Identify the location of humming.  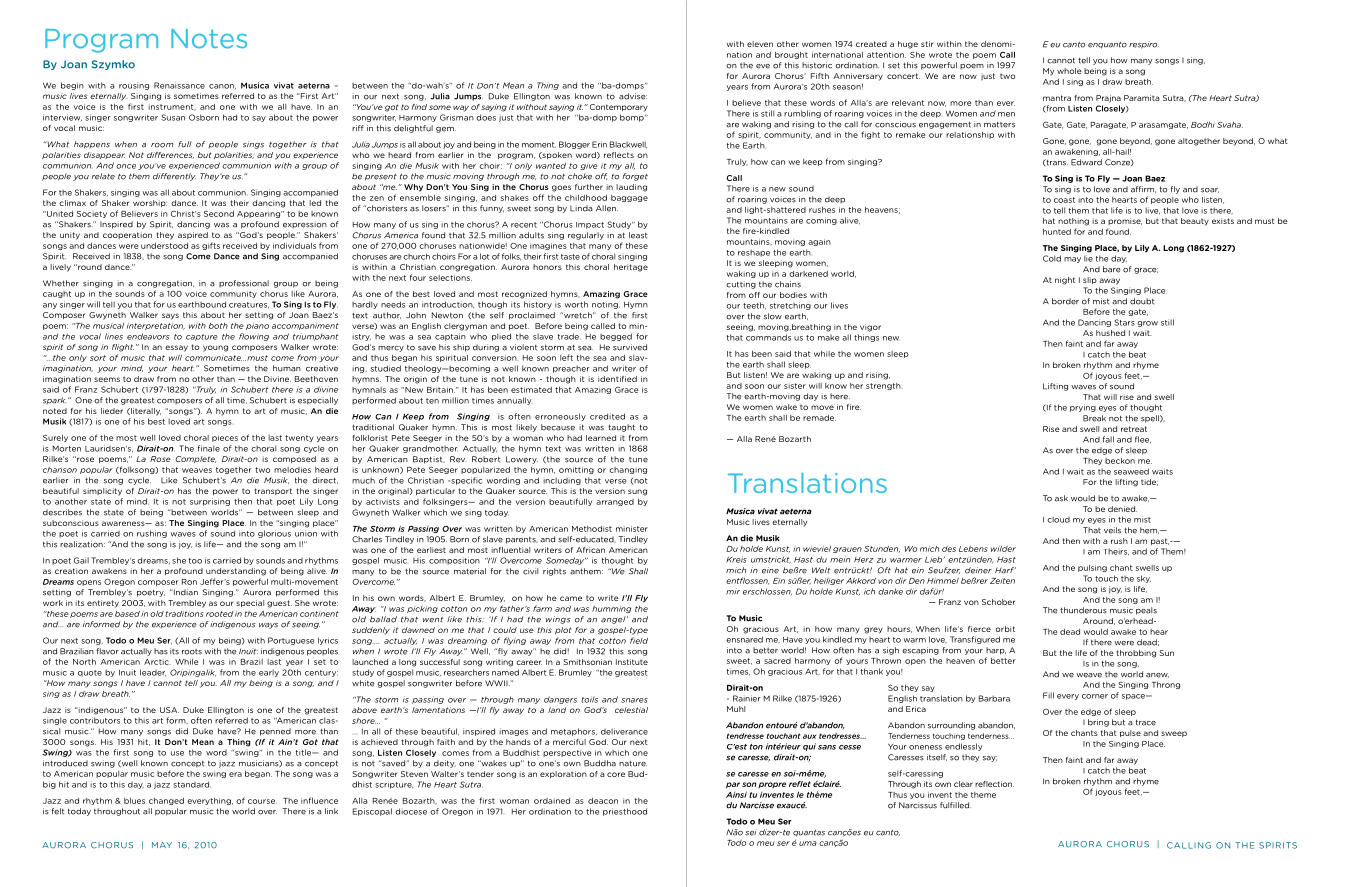
(611, 609).
